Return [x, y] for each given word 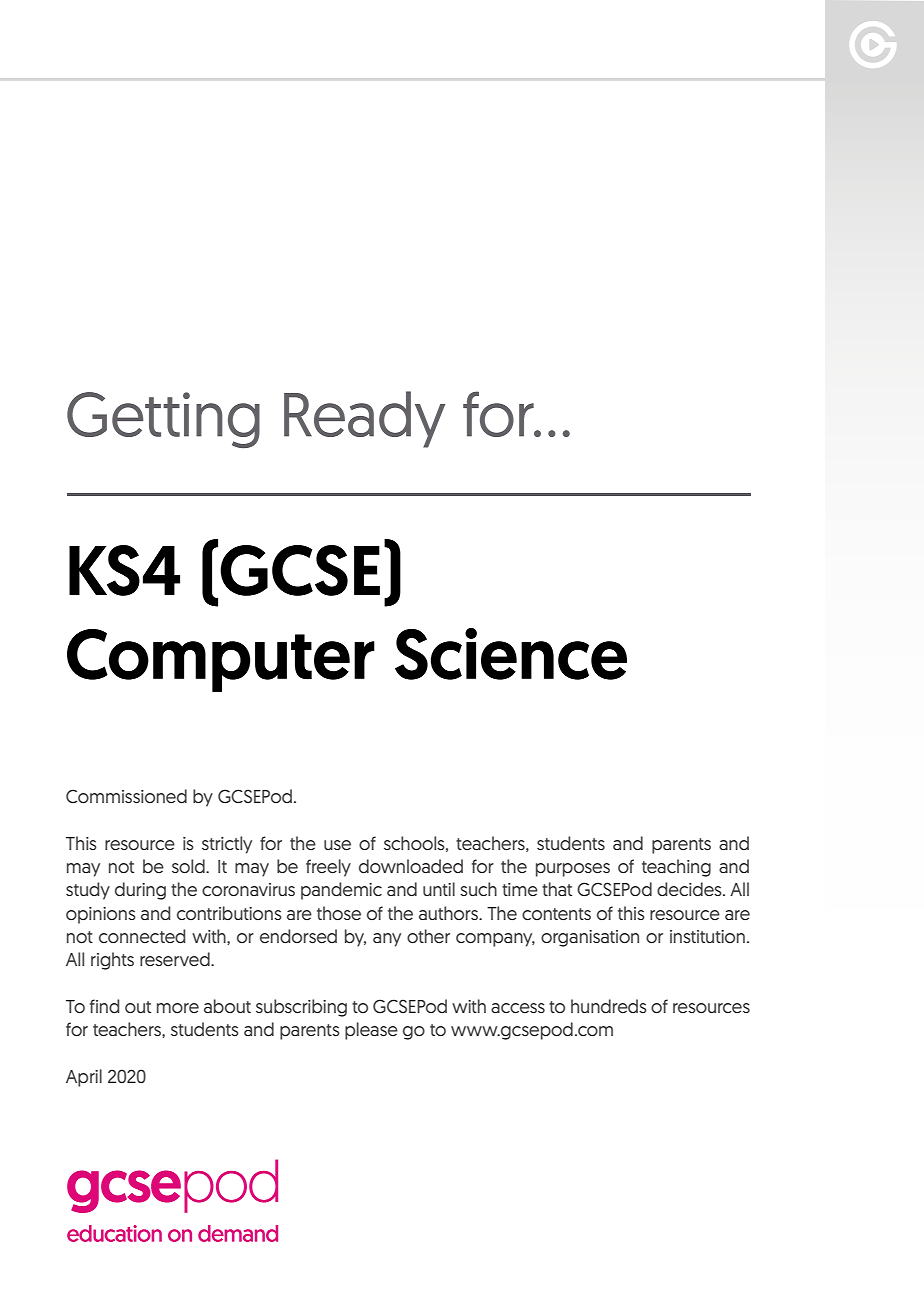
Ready [364, 419]
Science [511, 654]
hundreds [609, 1006]
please [371, 1031]
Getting [163, 420]
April [84, 1078]
